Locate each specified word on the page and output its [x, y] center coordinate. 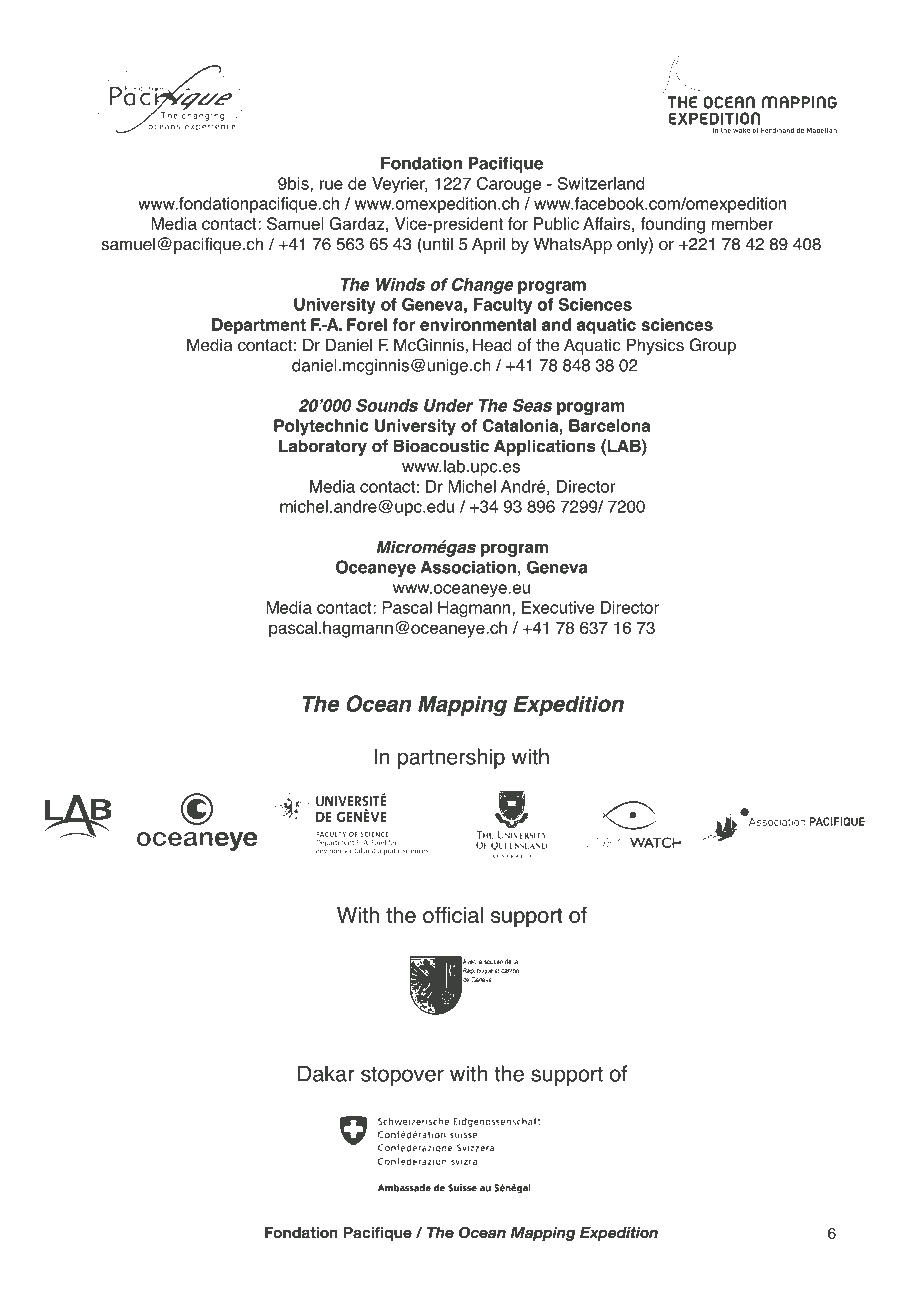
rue [331, 185]
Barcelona [609, 425]
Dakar [326, 1073]
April [488, 245]
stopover [402, 1076]
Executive [558, 607]
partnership [451, 758]
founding [672, 225]
